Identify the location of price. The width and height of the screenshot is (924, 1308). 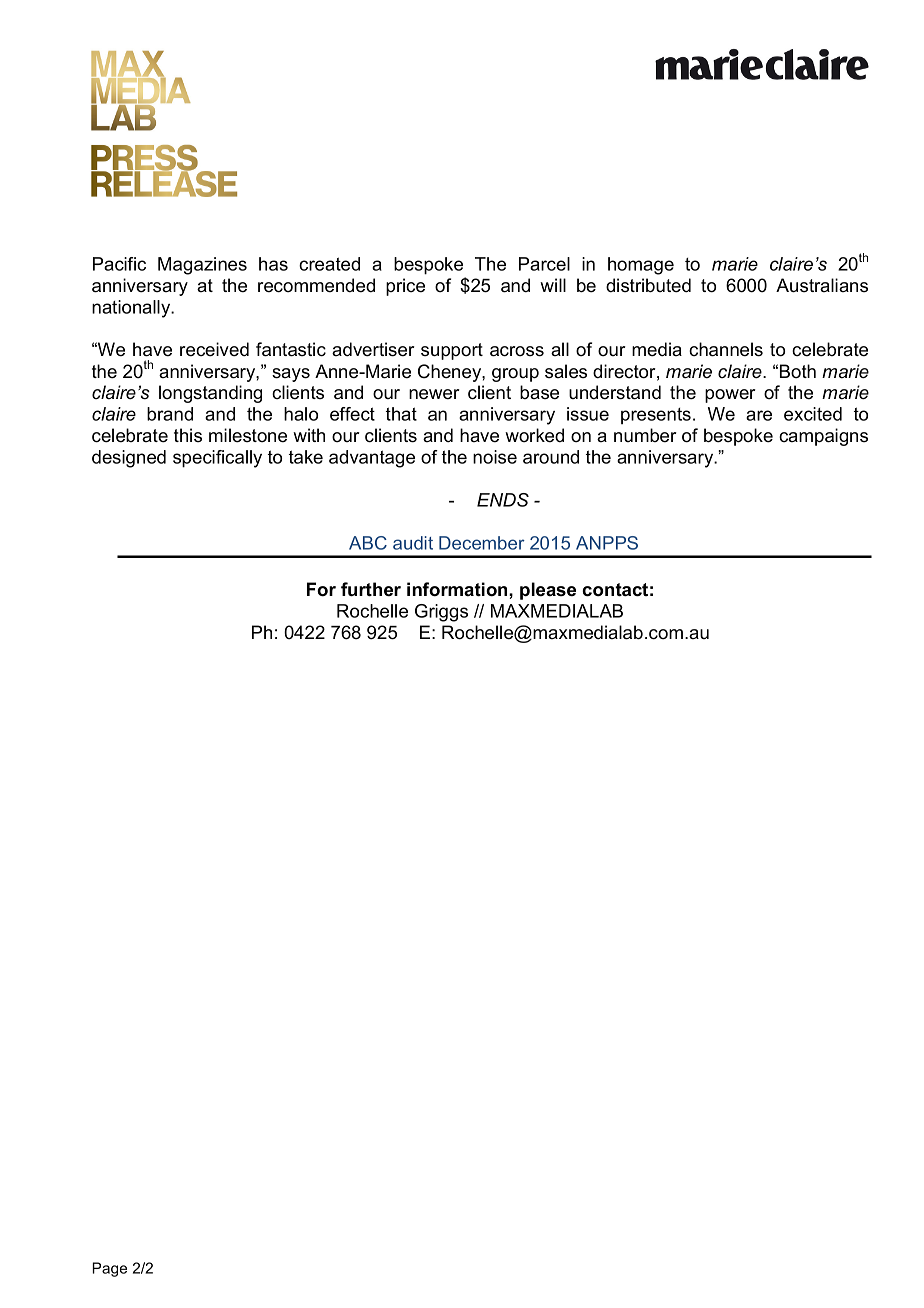
(405, 287).
